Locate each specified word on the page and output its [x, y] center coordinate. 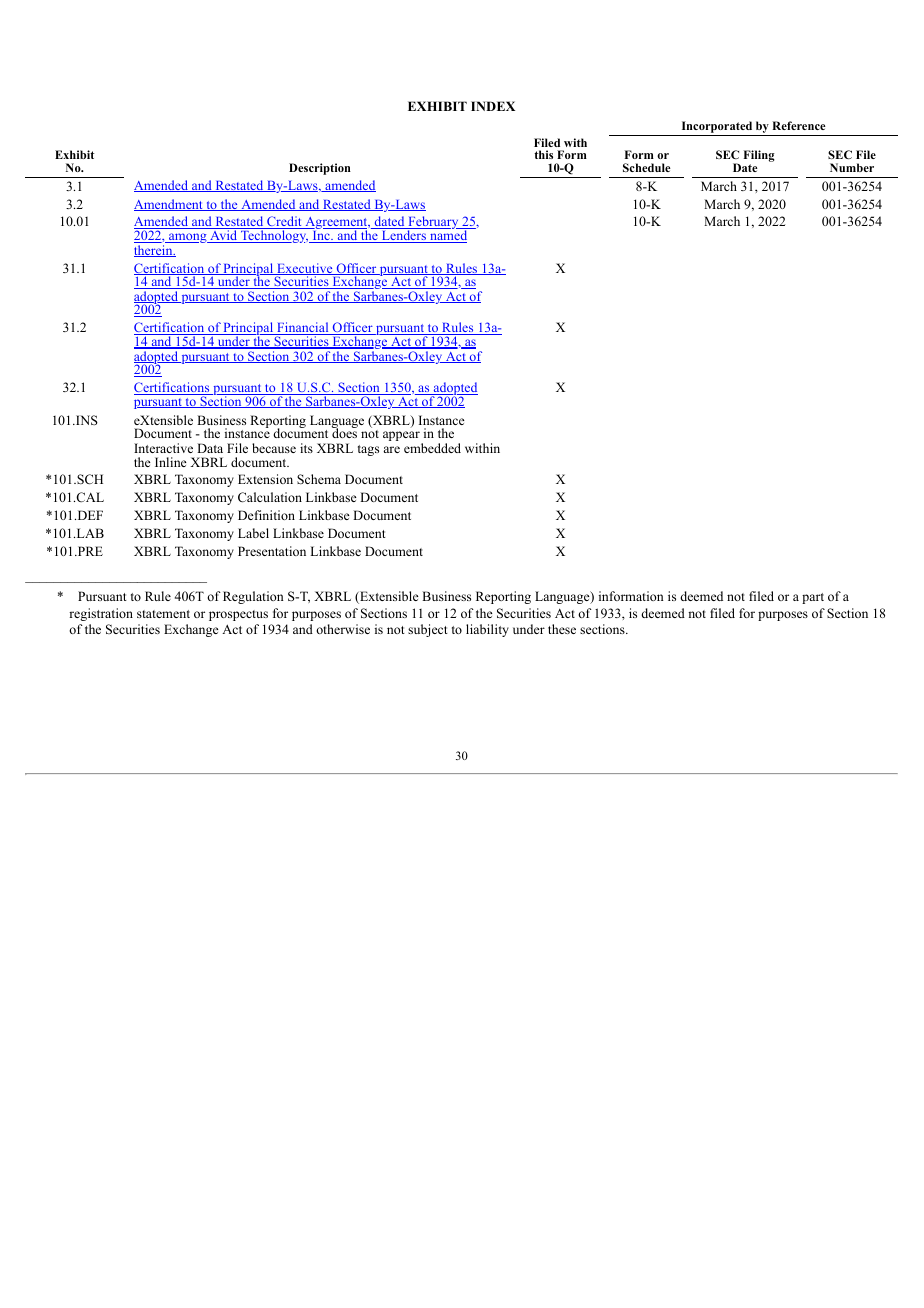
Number [852, 167]
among [188, 238]
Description [320, 169]
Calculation [270, 497]
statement [163, 614]
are [391, 449]
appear [402, 437]
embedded [432, 448]
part [813, 598]
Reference [799, 125]
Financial [303, 328]
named [449, 235]
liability [487, 630]
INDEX [493, 106]
